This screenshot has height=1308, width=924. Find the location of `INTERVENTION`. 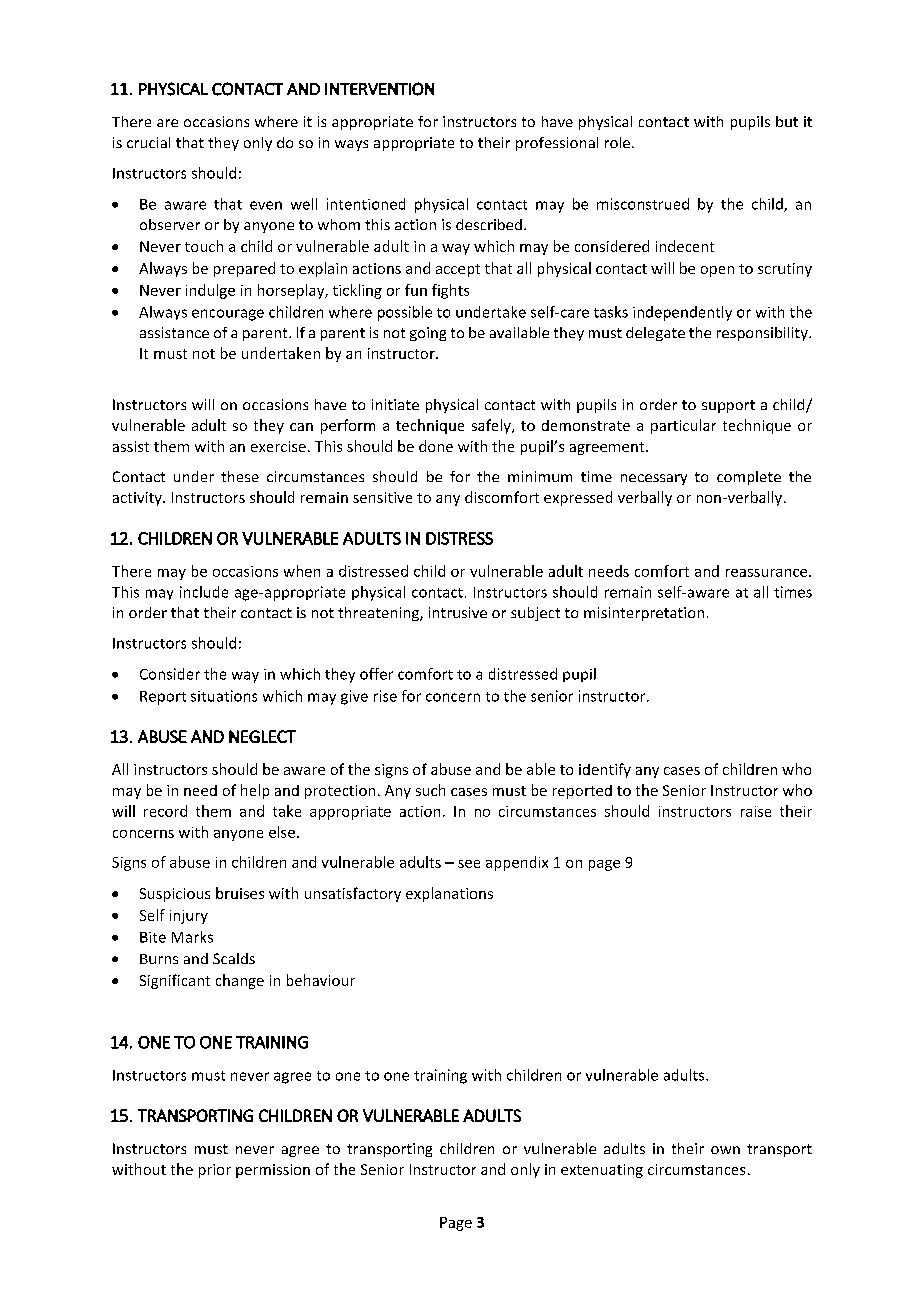

INTERVENTION is located at coordinates (379, 89).
